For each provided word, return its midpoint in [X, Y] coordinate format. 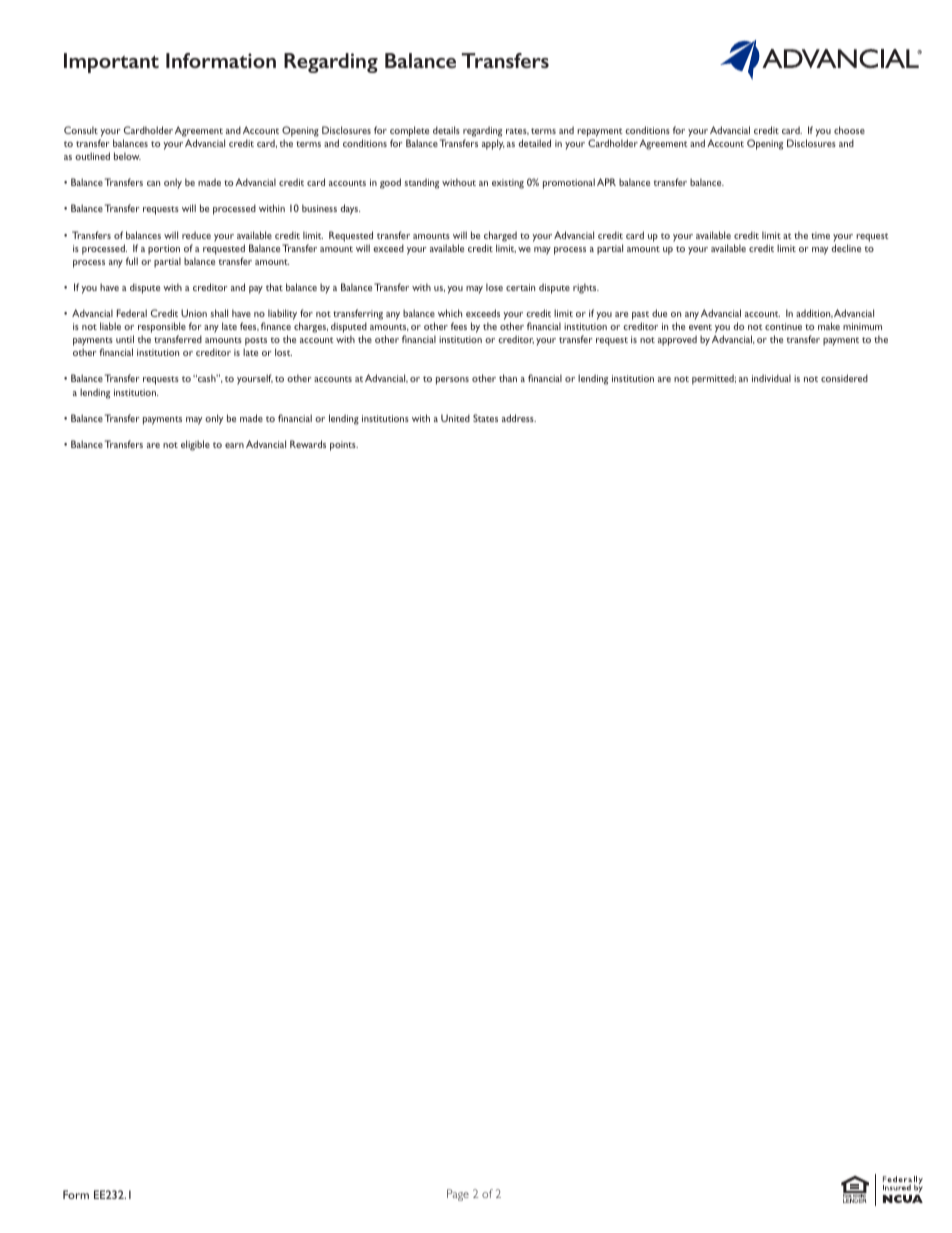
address [519, 418]
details [446, 130]
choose [849, 130]
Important [111, 63]
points [344, 446]
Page [458, 1195]
